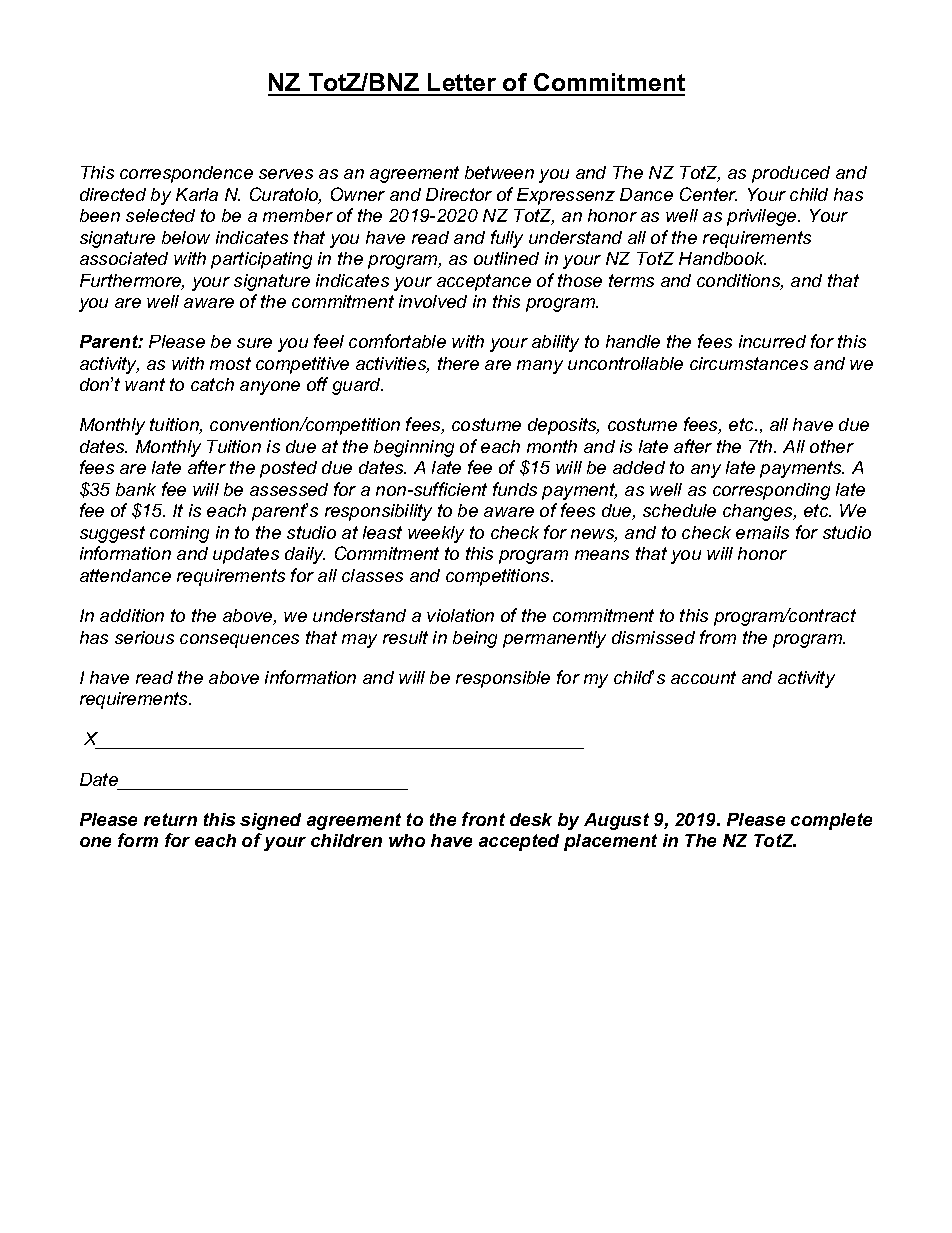 This screenshot has height=1233, width=952. What do you see at coordinates (136, 489) in the screenshot?
I see `bank` at bounding box center [136, 489].
